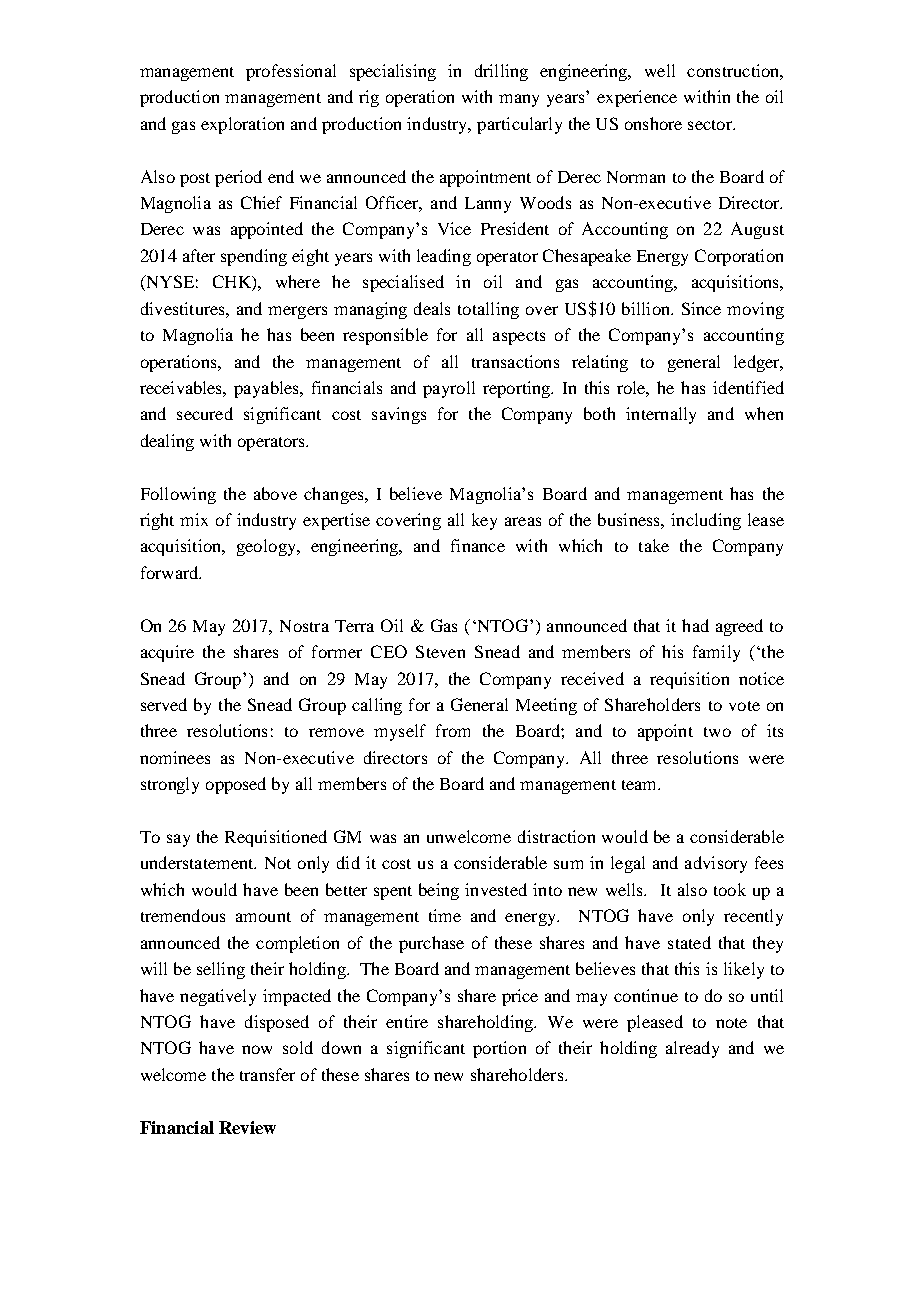  I want to click on portion, so click(499, 1049).
